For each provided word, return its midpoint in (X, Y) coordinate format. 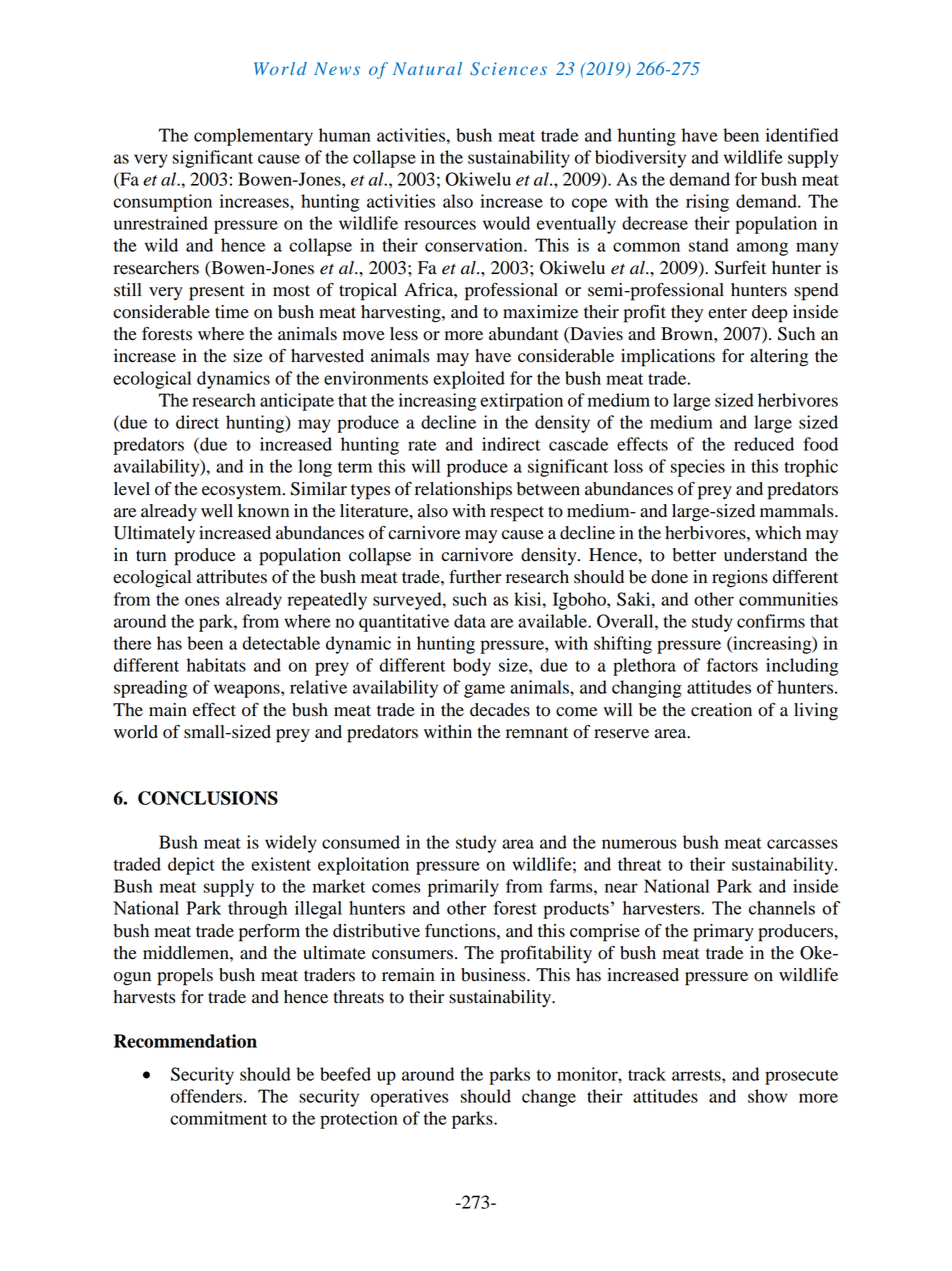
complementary (253, 137)
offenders (206, 1096)
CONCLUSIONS (208, 798)
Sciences (508, 69)
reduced (764, 444)
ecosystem (243, 491)
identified (802, 135)
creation (721, 710)
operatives (410, 1098)
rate (422, 445)
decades (500, 710)
